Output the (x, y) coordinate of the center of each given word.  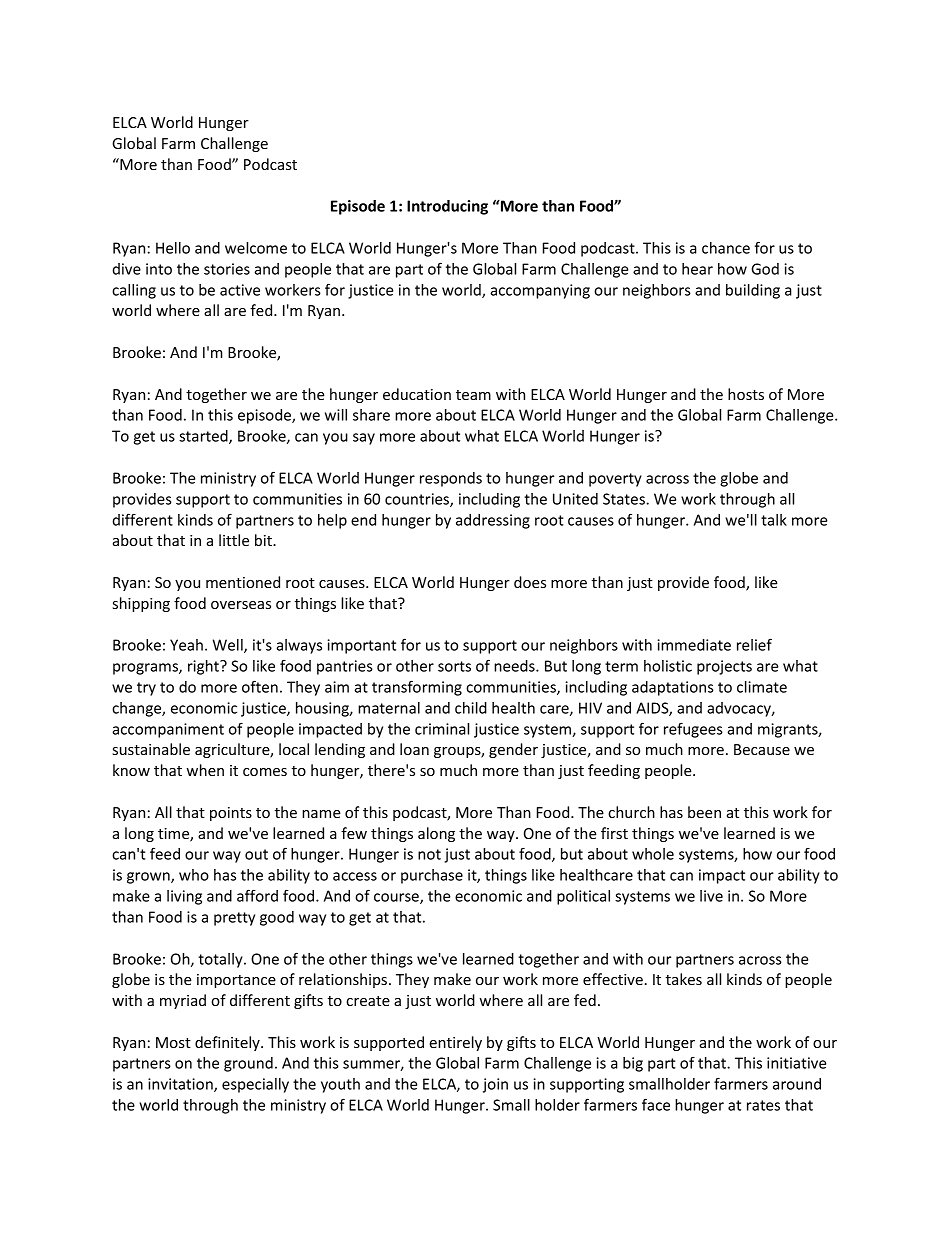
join (495, 1085)
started (204, 437)
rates (763, 1105)
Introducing (447, 207)
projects (724, 667)
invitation (181, 1085)
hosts (746, 394)
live (711, 896)
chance (726, 248)
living (184, 897)
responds (451, 479)
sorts (454, 666)
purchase (432, 876)
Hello (173, 248)
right (204, 667)
